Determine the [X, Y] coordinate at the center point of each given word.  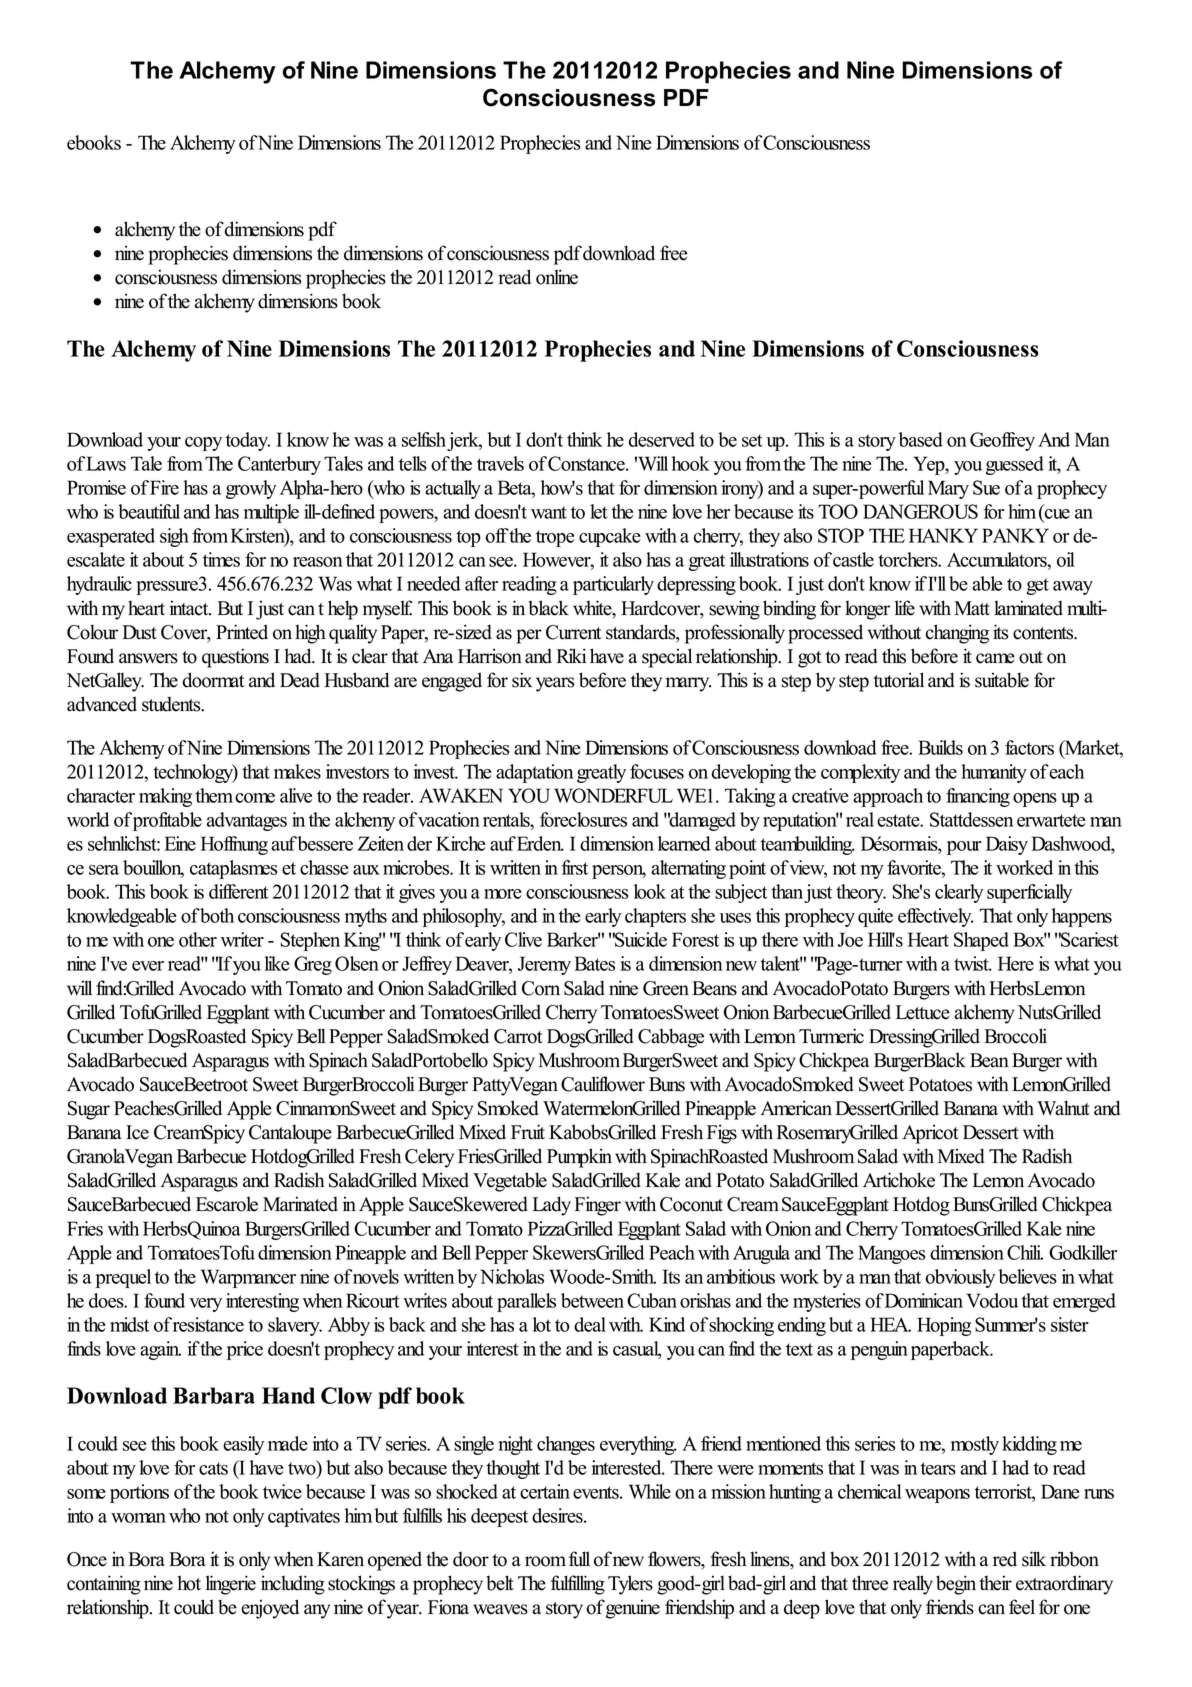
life [905, 608]
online [557, 277]
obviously [960, 1278]
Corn [541, 988]
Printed [242, 632]
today [248, 441]
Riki [571, 655]
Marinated [300, 1204]
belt [500, 1583]
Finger [597, 1206]
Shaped [981, 941]
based [921, 439]
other [198, 939]
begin [956, 1585]
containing [104, 1585]
